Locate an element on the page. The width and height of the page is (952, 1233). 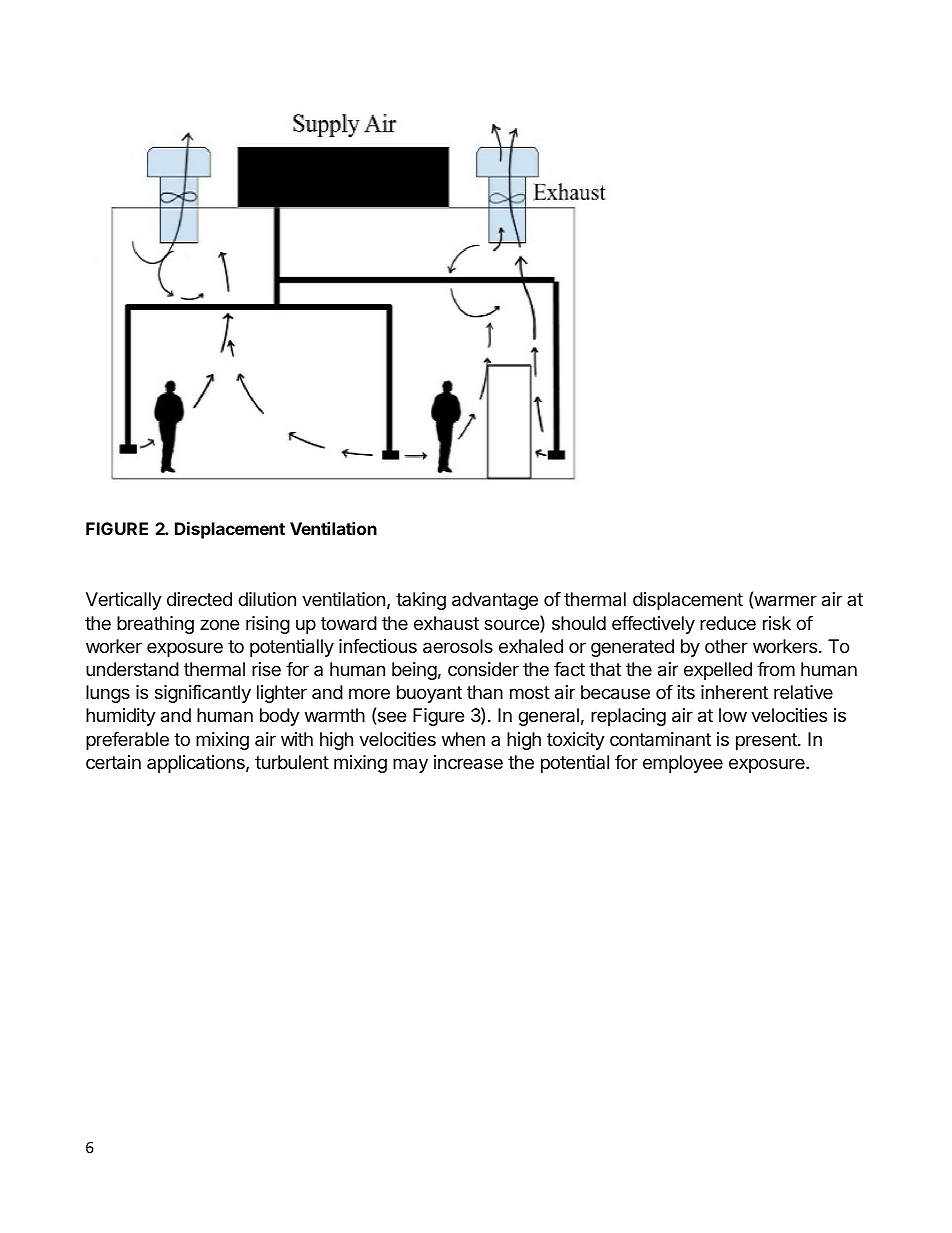
increase is located at coordinates (468, 762).
